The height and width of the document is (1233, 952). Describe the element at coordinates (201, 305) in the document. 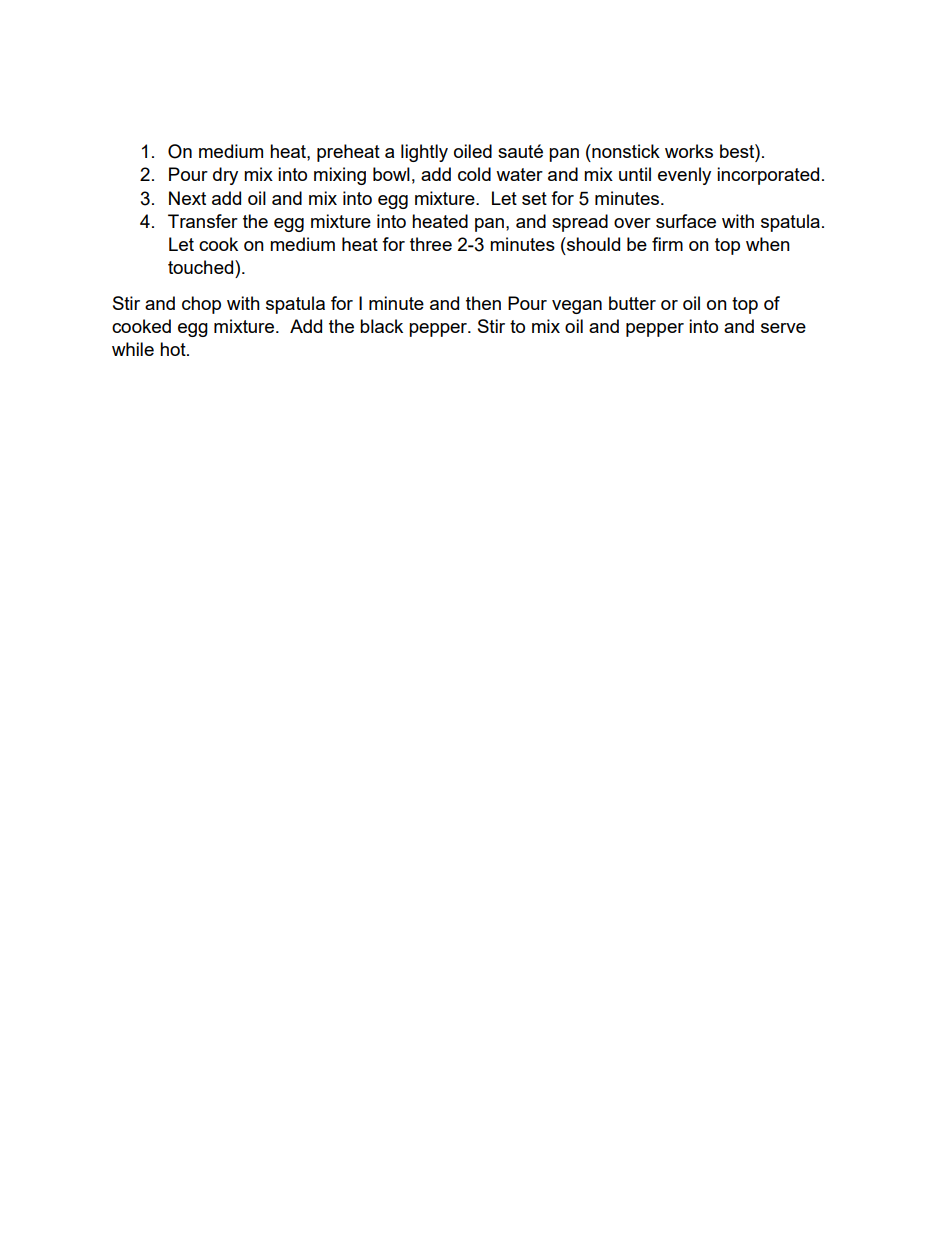

I see `chop` at that location.
